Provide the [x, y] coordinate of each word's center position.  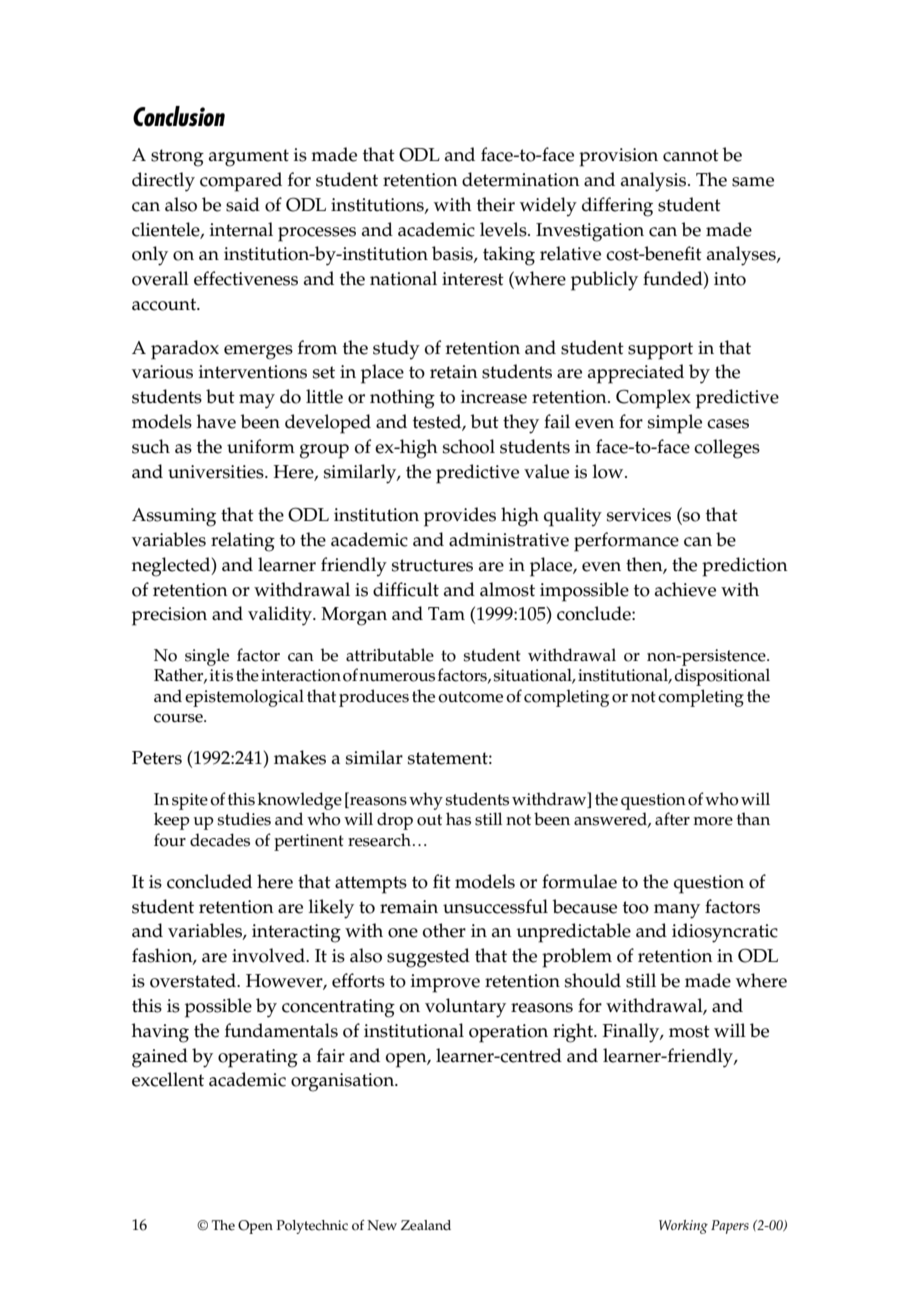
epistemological [244, 698]
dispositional [722, 677]
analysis [655, 182]
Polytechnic [312, 1227]
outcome [470, 697]
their [496, 204]
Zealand [426, 1225]
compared [241, 182]
